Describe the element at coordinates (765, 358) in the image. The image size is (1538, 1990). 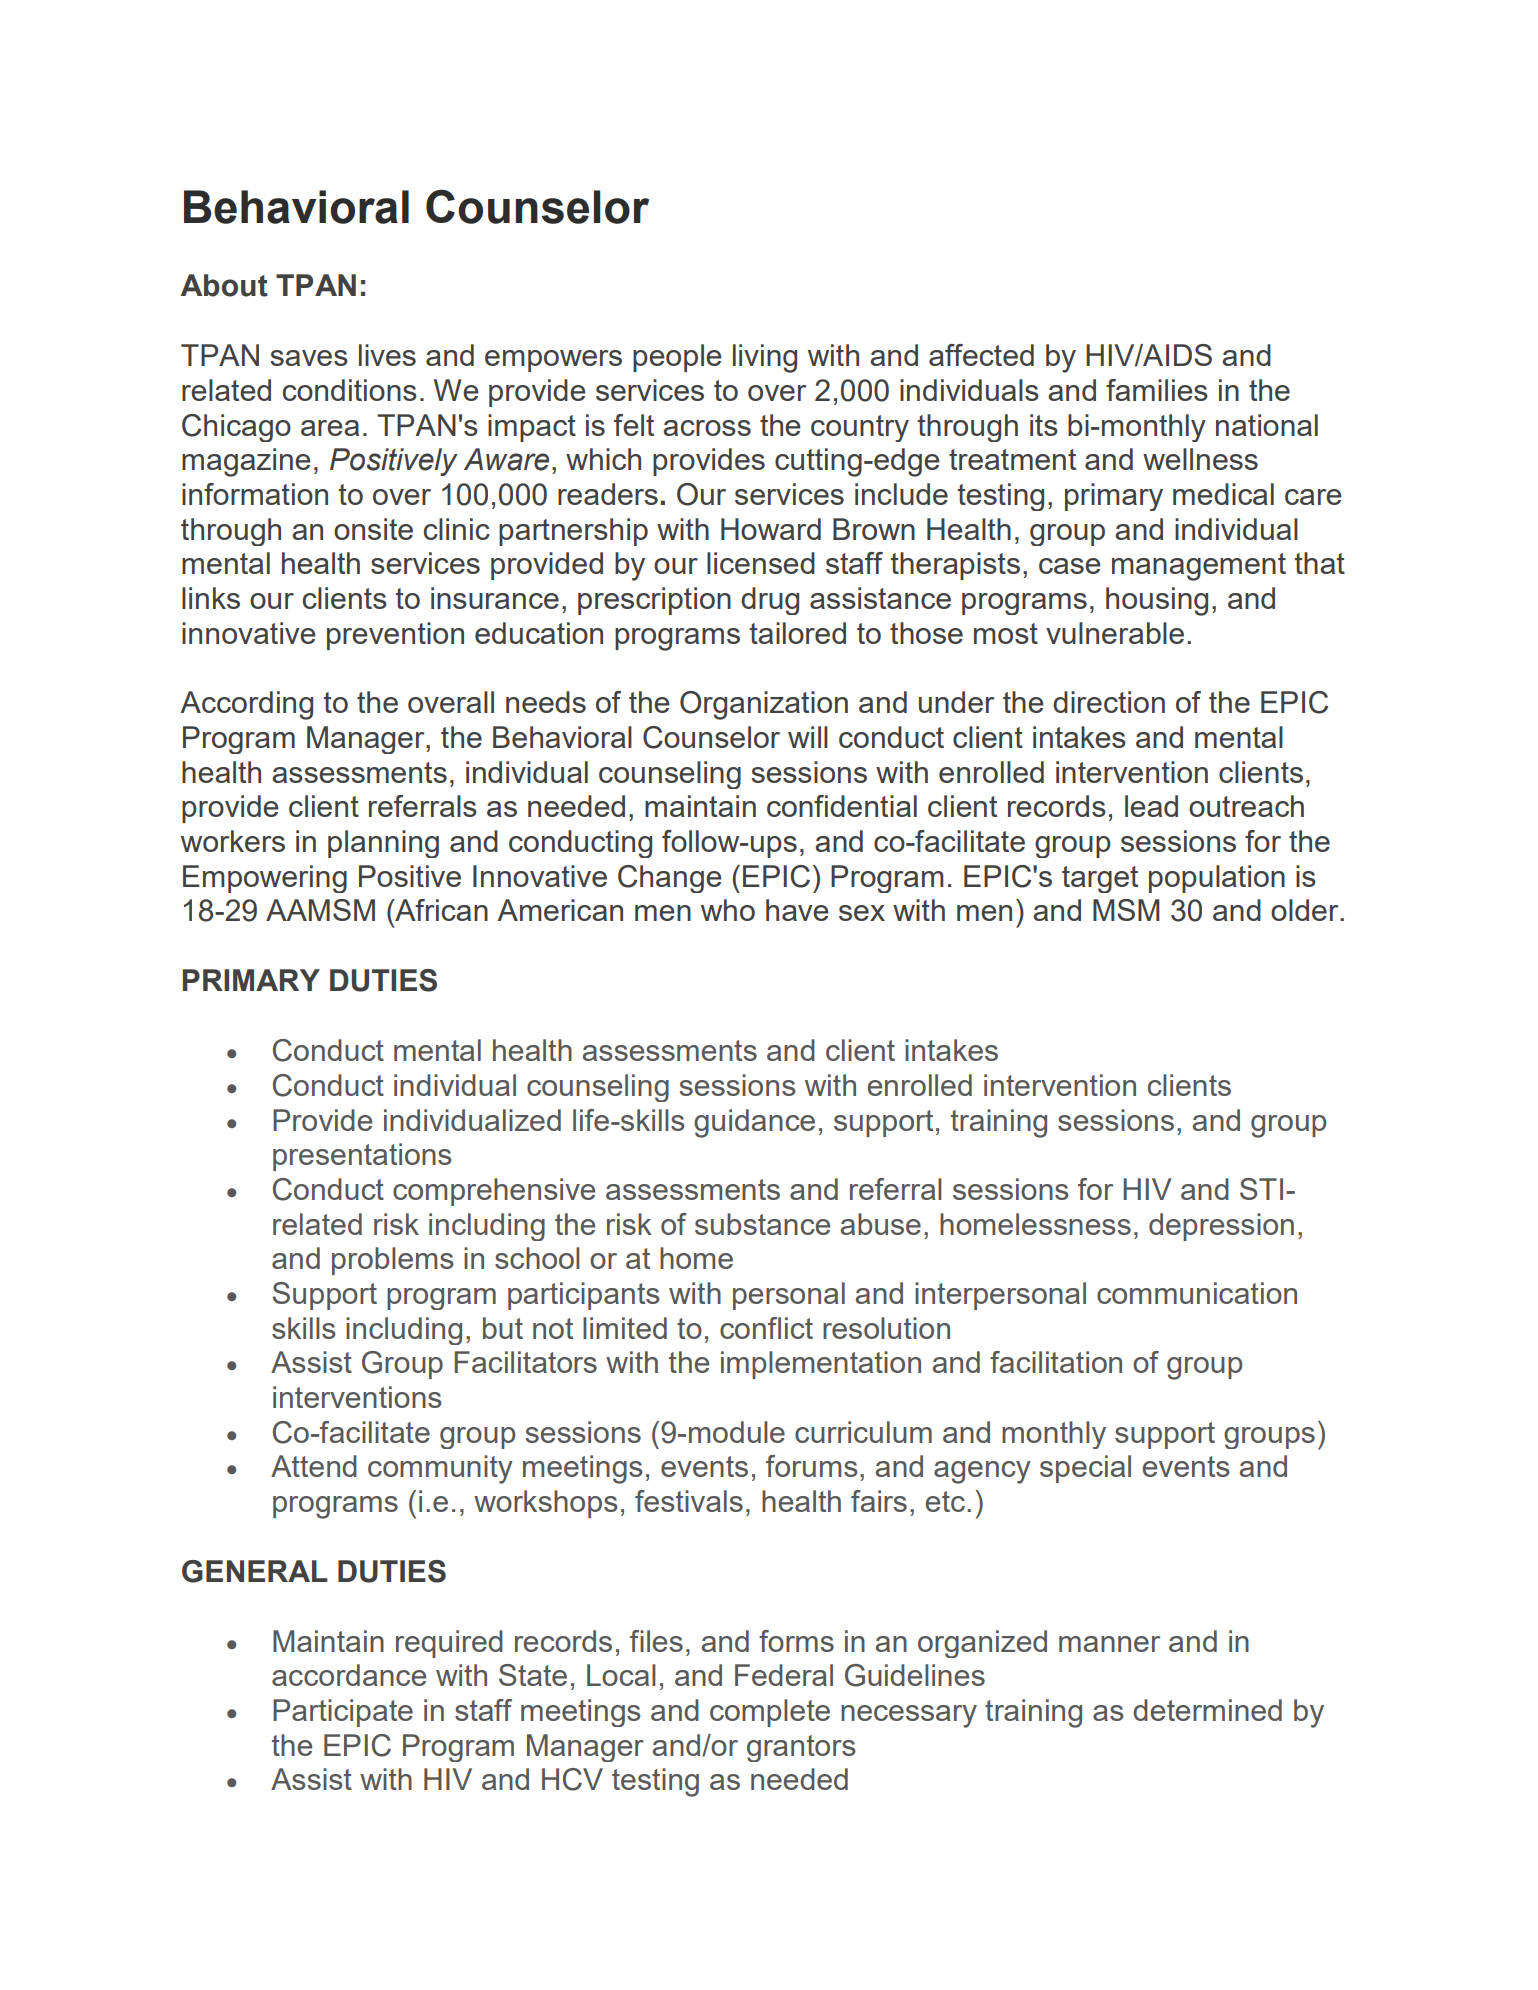
I see `living` at that location.
